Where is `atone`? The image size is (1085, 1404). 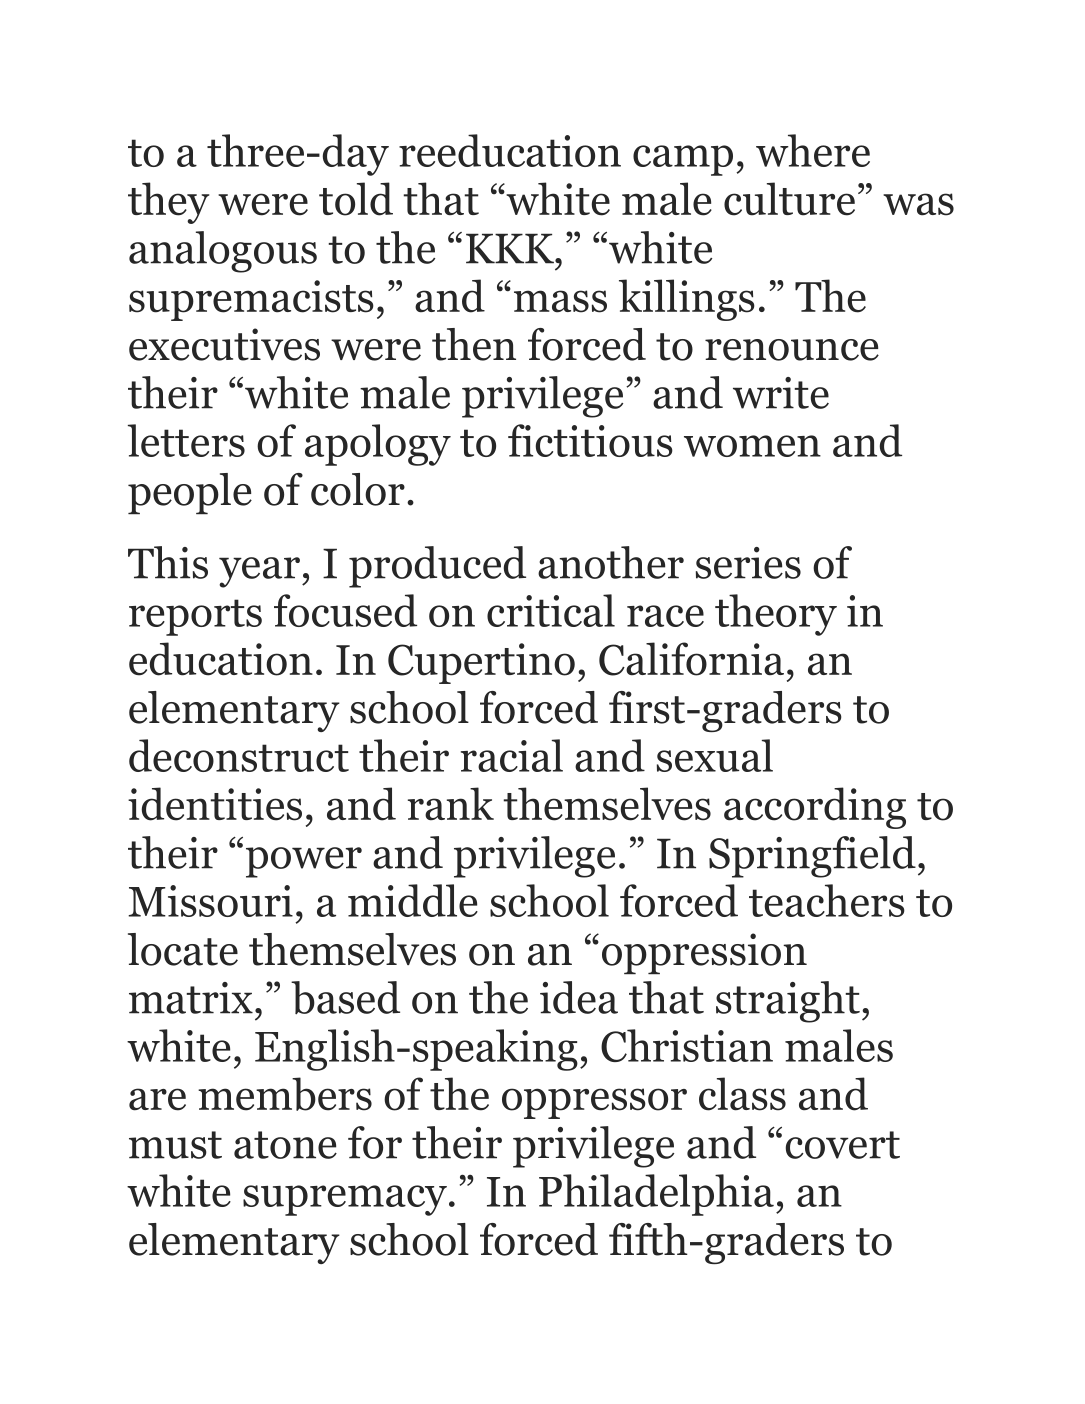
atone is located at coordinates (285, 1145).
